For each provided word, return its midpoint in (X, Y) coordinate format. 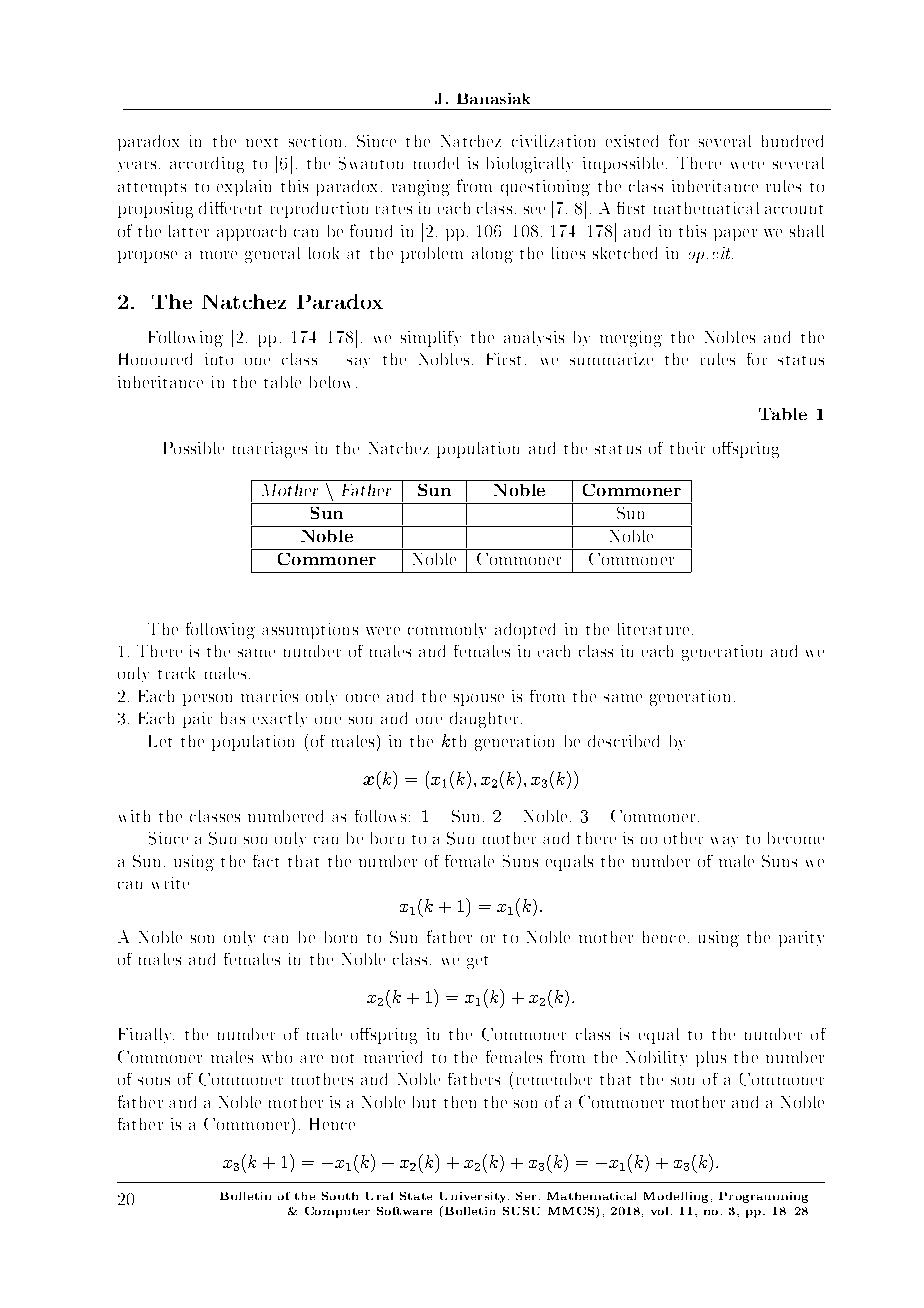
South (340, 1196)
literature (653, 629)
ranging (421, 188)
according (207, 165)
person (207, 700)
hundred (792, 141)
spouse (479, 700)
